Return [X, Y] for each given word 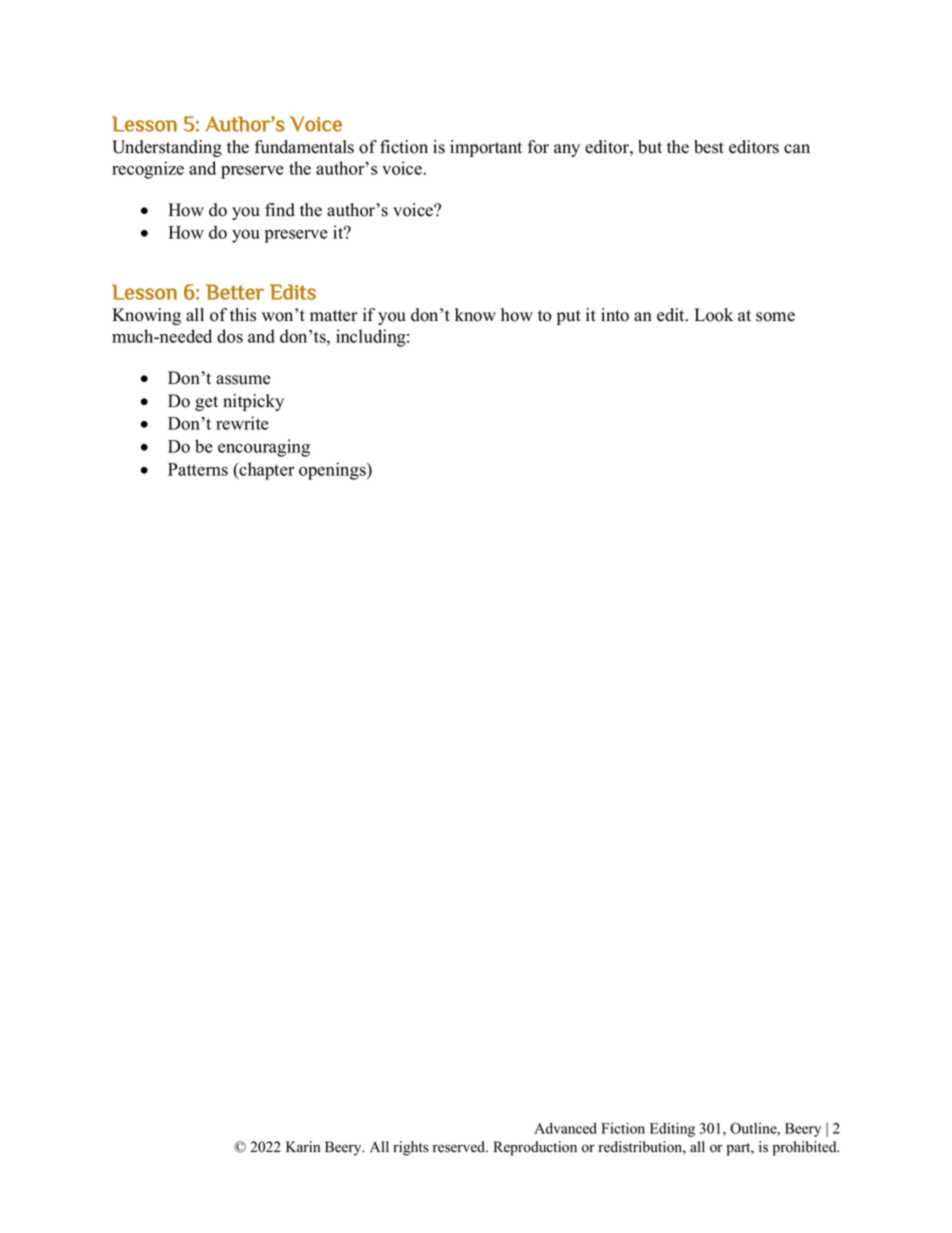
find [280, 210]
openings [333, 471]
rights [411, 1148]
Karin [303, 1146]
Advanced [565, 1128]
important [486, 148]
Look [714, 315]
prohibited [806, 1148]
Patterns [198, 469]
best [709, 147]
